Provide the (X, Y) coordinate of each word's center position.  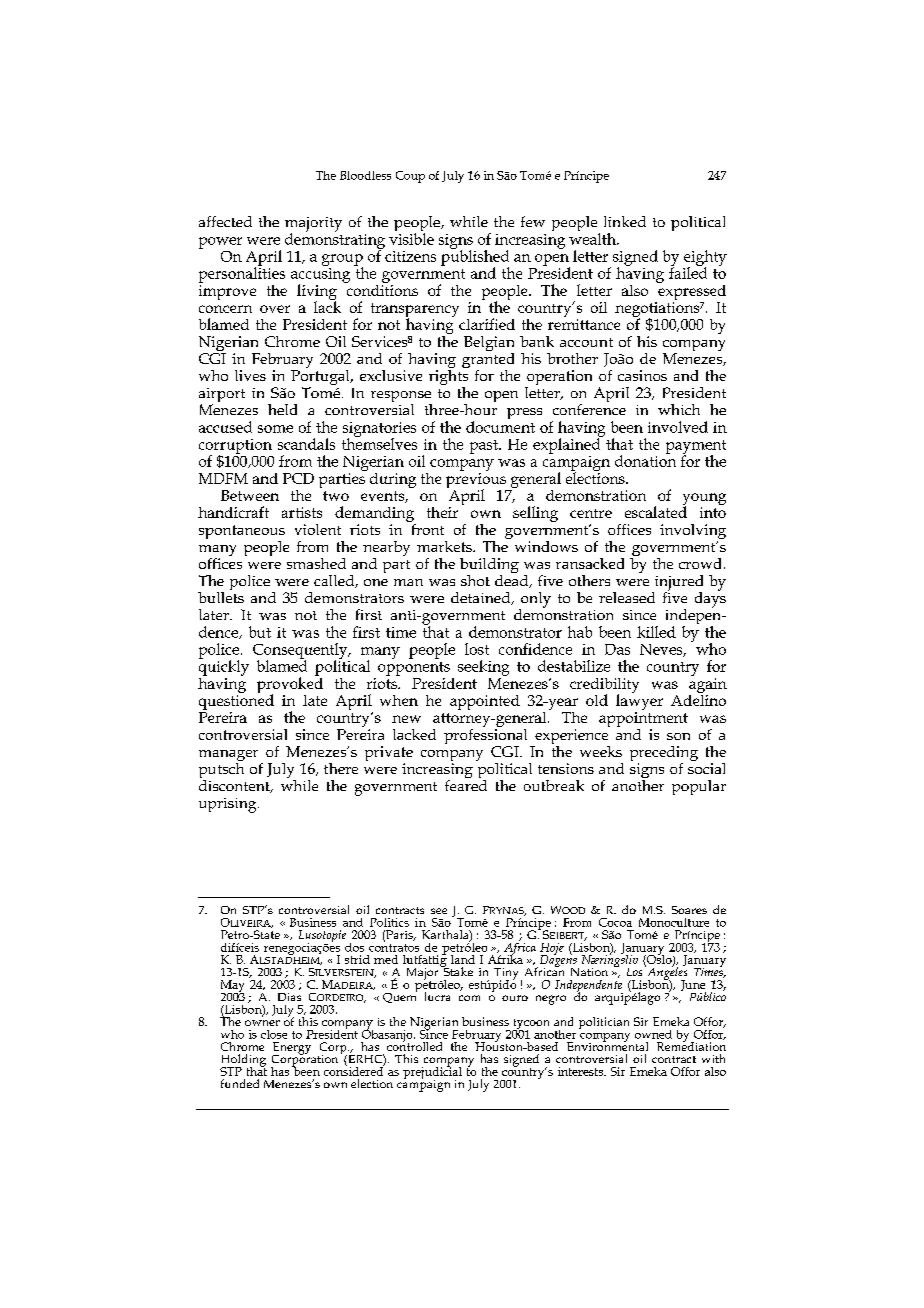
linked (625, 221)
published (475, 258)
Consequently (301, 652)
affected (225, 221)
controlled (414, 1045)
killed (656, 632)
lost (477, 649)
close (274, 1034)
